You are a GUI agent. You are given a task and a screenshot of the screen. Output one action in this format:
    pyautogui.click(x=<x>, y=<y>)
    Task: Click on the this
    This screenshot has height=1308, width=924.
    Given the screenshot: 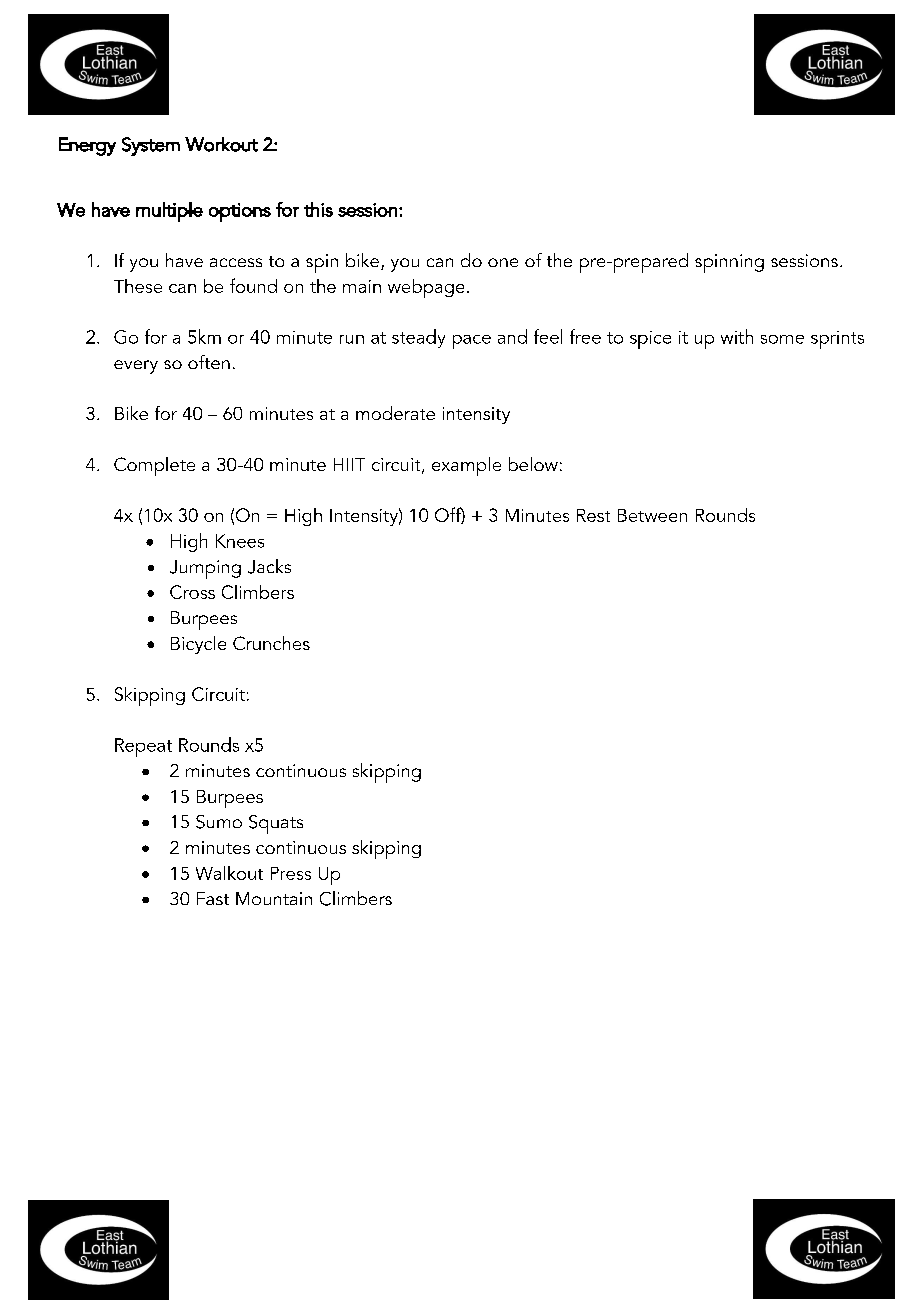 What is the action you would take?
    pyautogui.click(x=318, y=209)
